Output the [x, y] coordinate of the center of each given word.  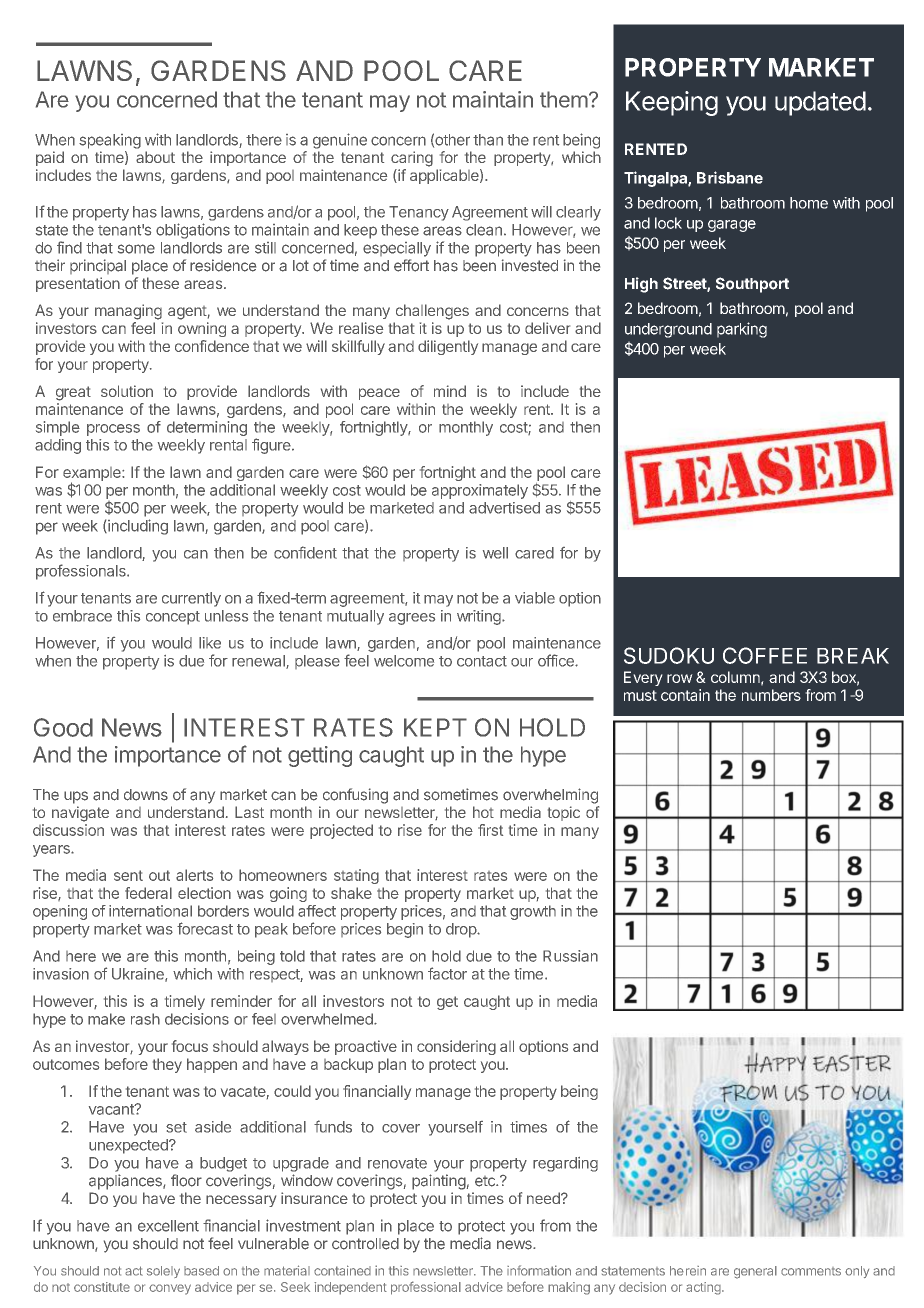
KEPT [435, 727]
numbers [771, 695]
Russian [570, 956]
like [210, 643]
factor [447, 973]
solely [163, 1272]
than [488, 140]
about [155, 157]
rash [145, 1019]
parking [742, 330]
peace [379, 394]
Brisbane [730, 177]
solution [127, 391]
